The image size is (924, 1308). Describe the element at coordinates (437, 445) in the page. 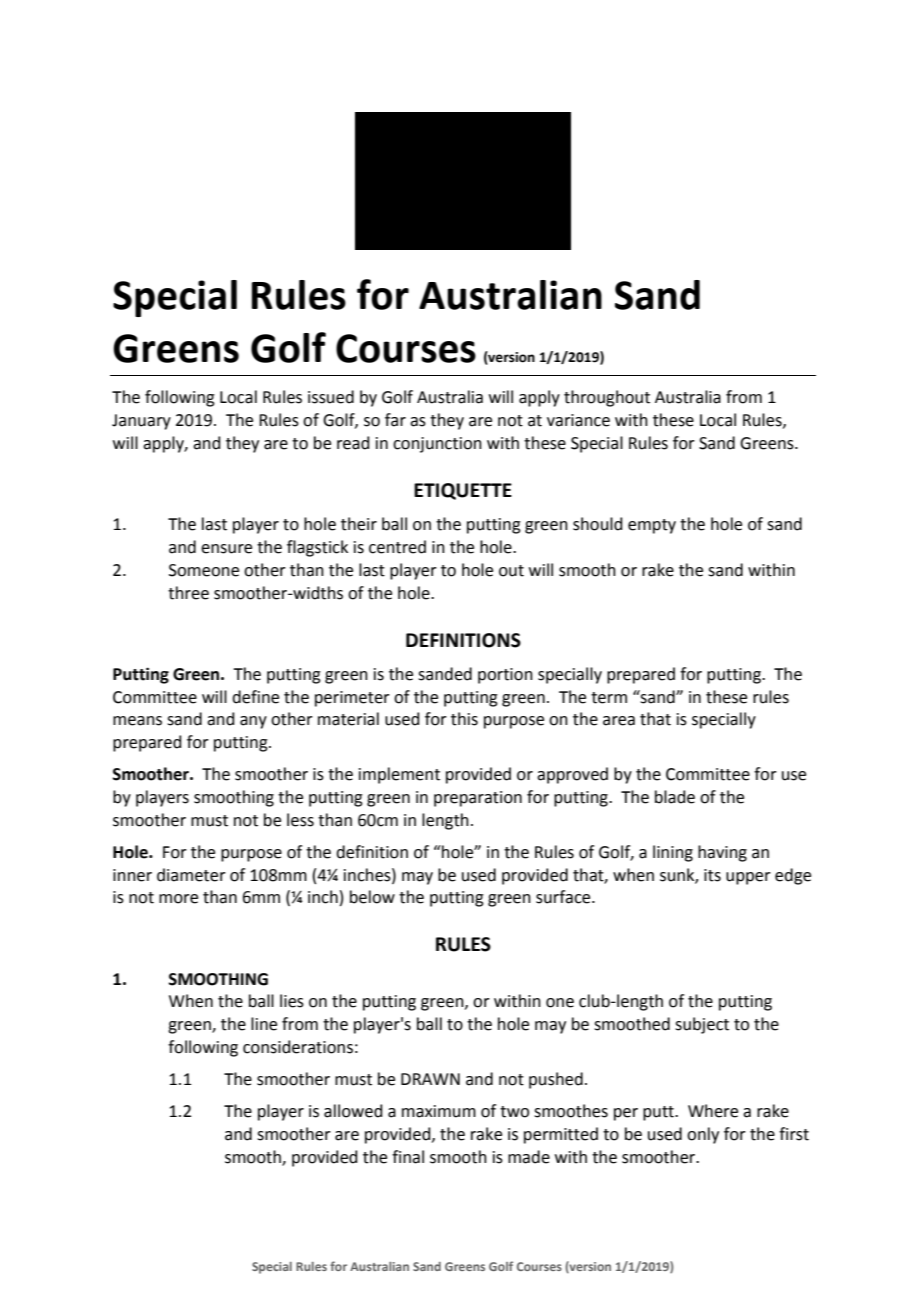

I see `conjunction` at that location.
